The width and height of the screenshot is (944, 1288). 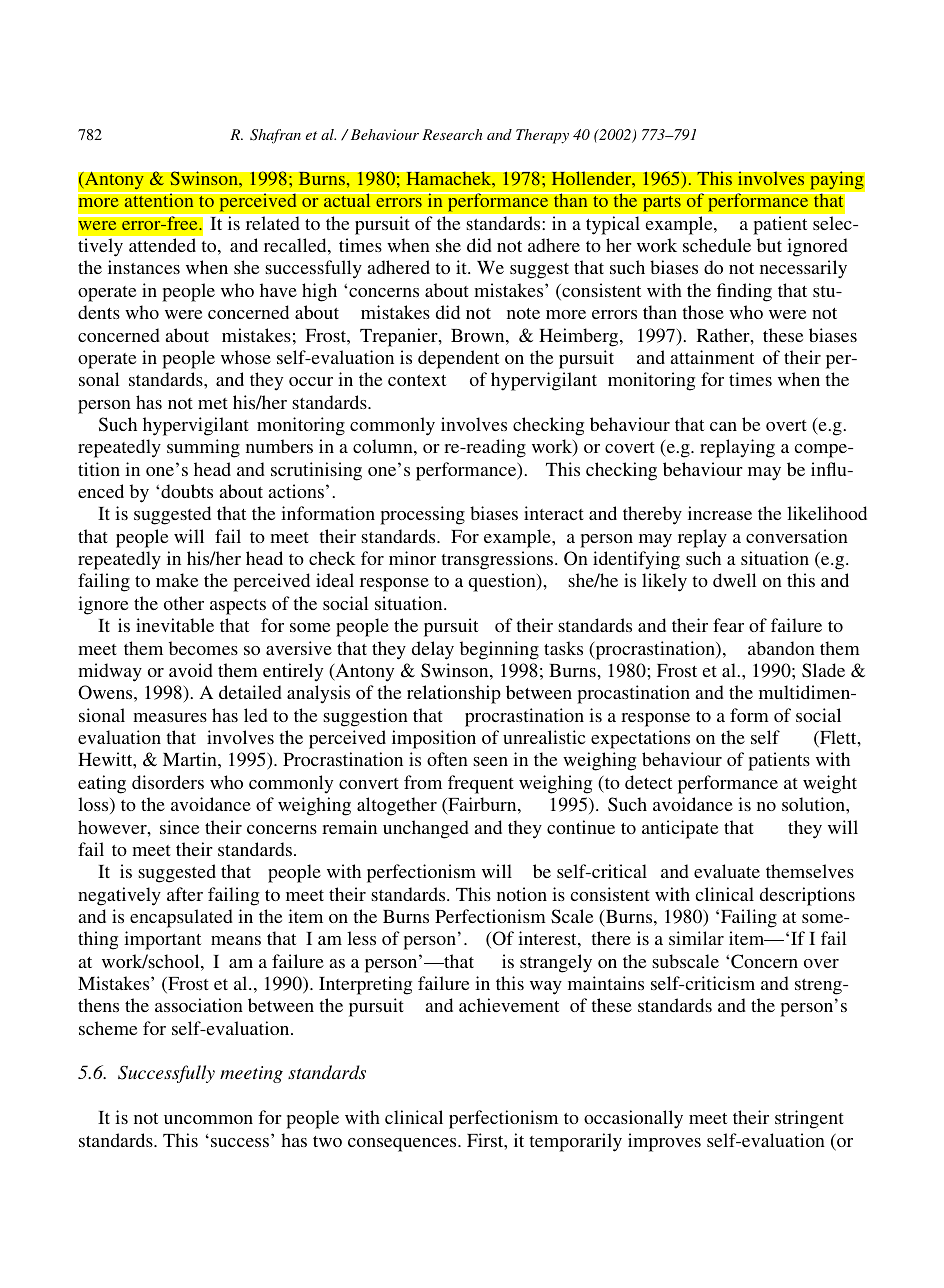 What do you see at coordinates (452, 134) in the screenshot?
I see `Research` at bounding box center [452, 134].
